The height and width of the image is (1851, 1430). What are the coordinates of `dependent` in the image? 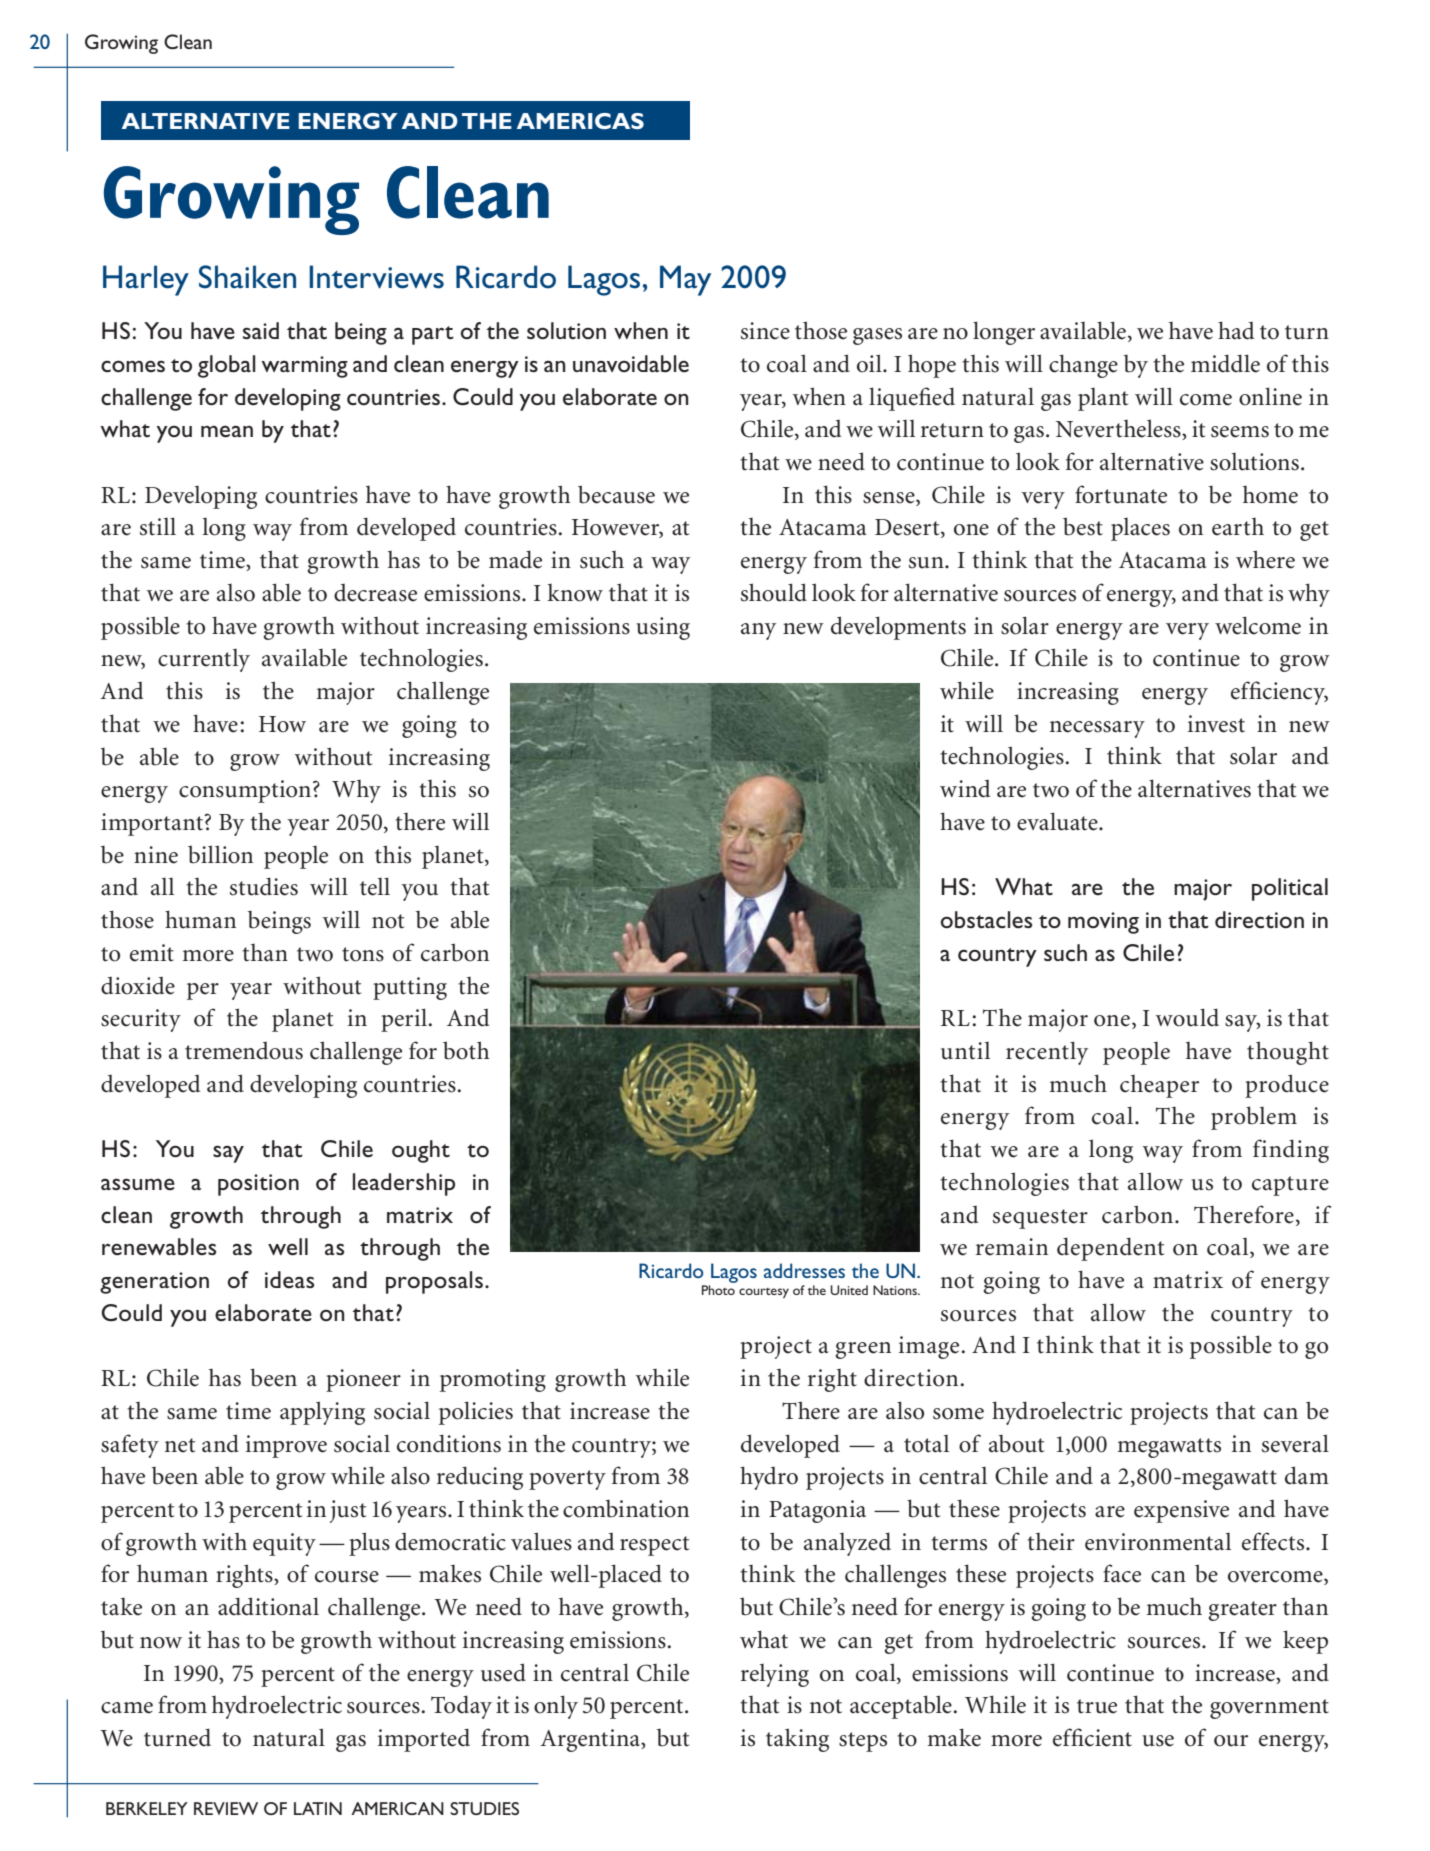 It's located at (1110, 1249).
